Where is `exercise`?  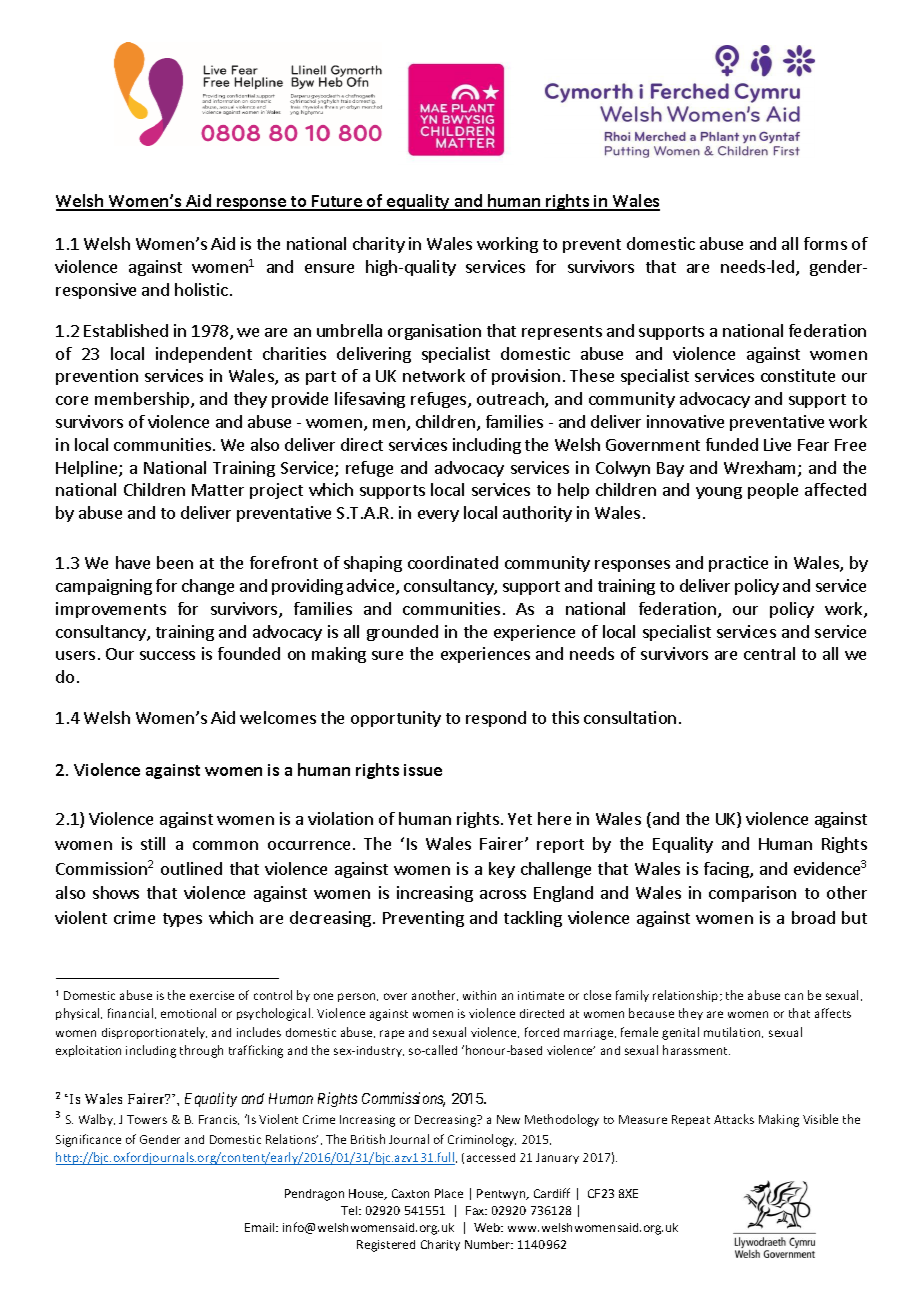 exercise is located at coordinates (212, 995).
